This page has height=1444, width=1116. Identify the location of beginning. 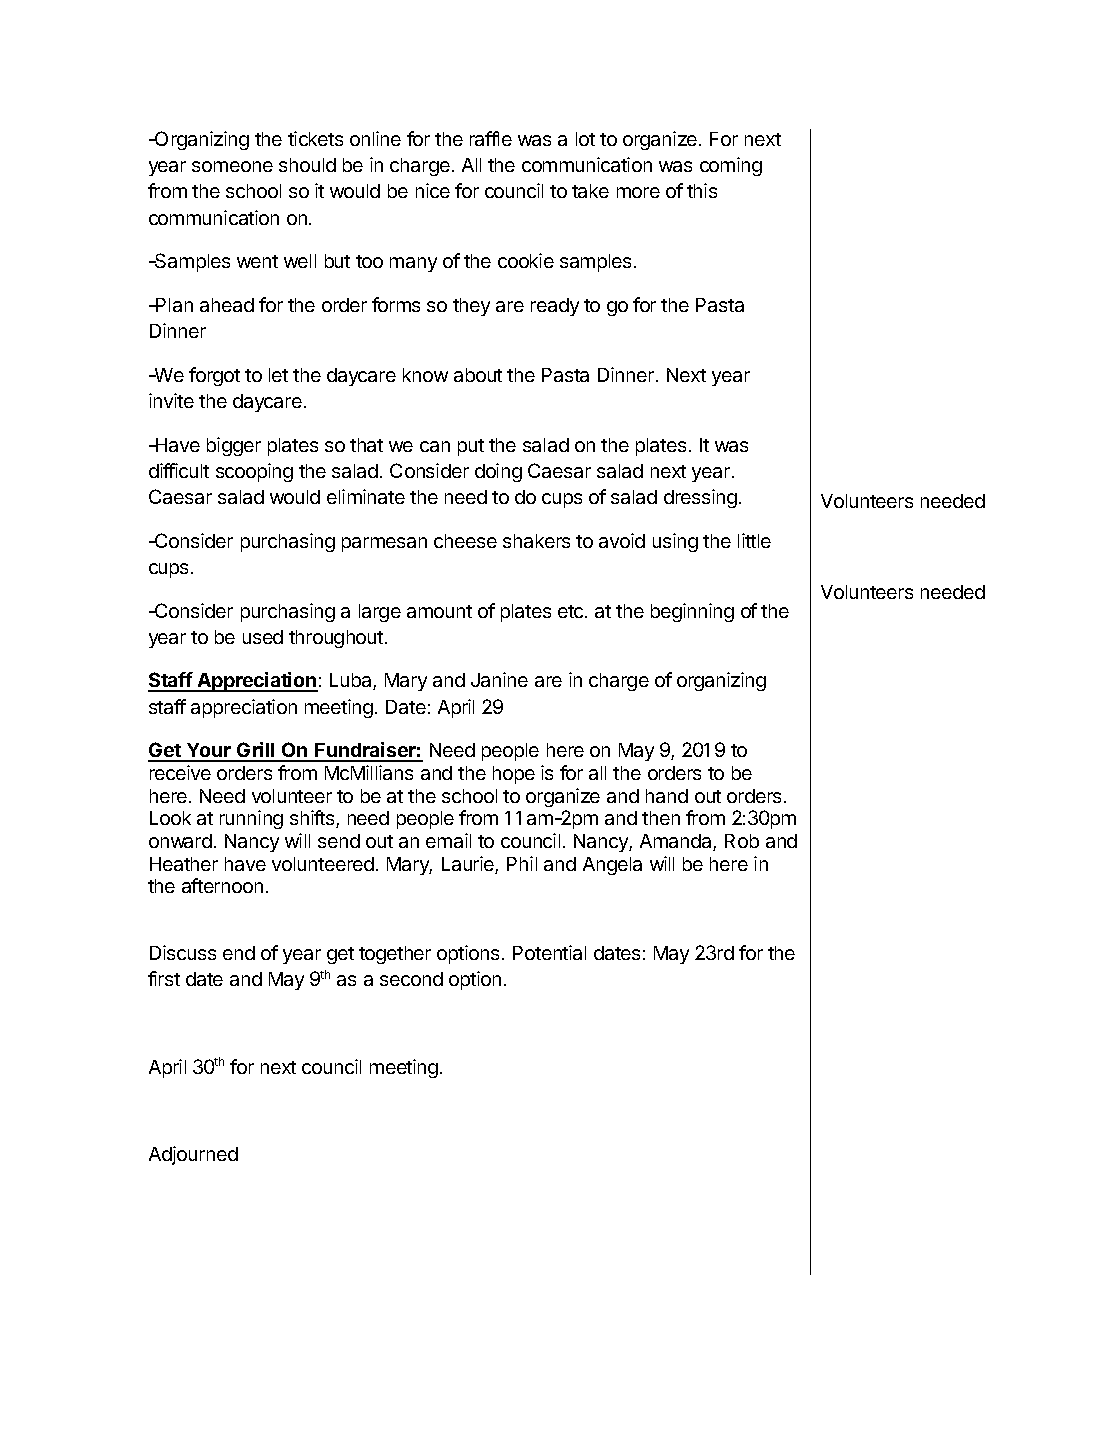
(692, 612).
